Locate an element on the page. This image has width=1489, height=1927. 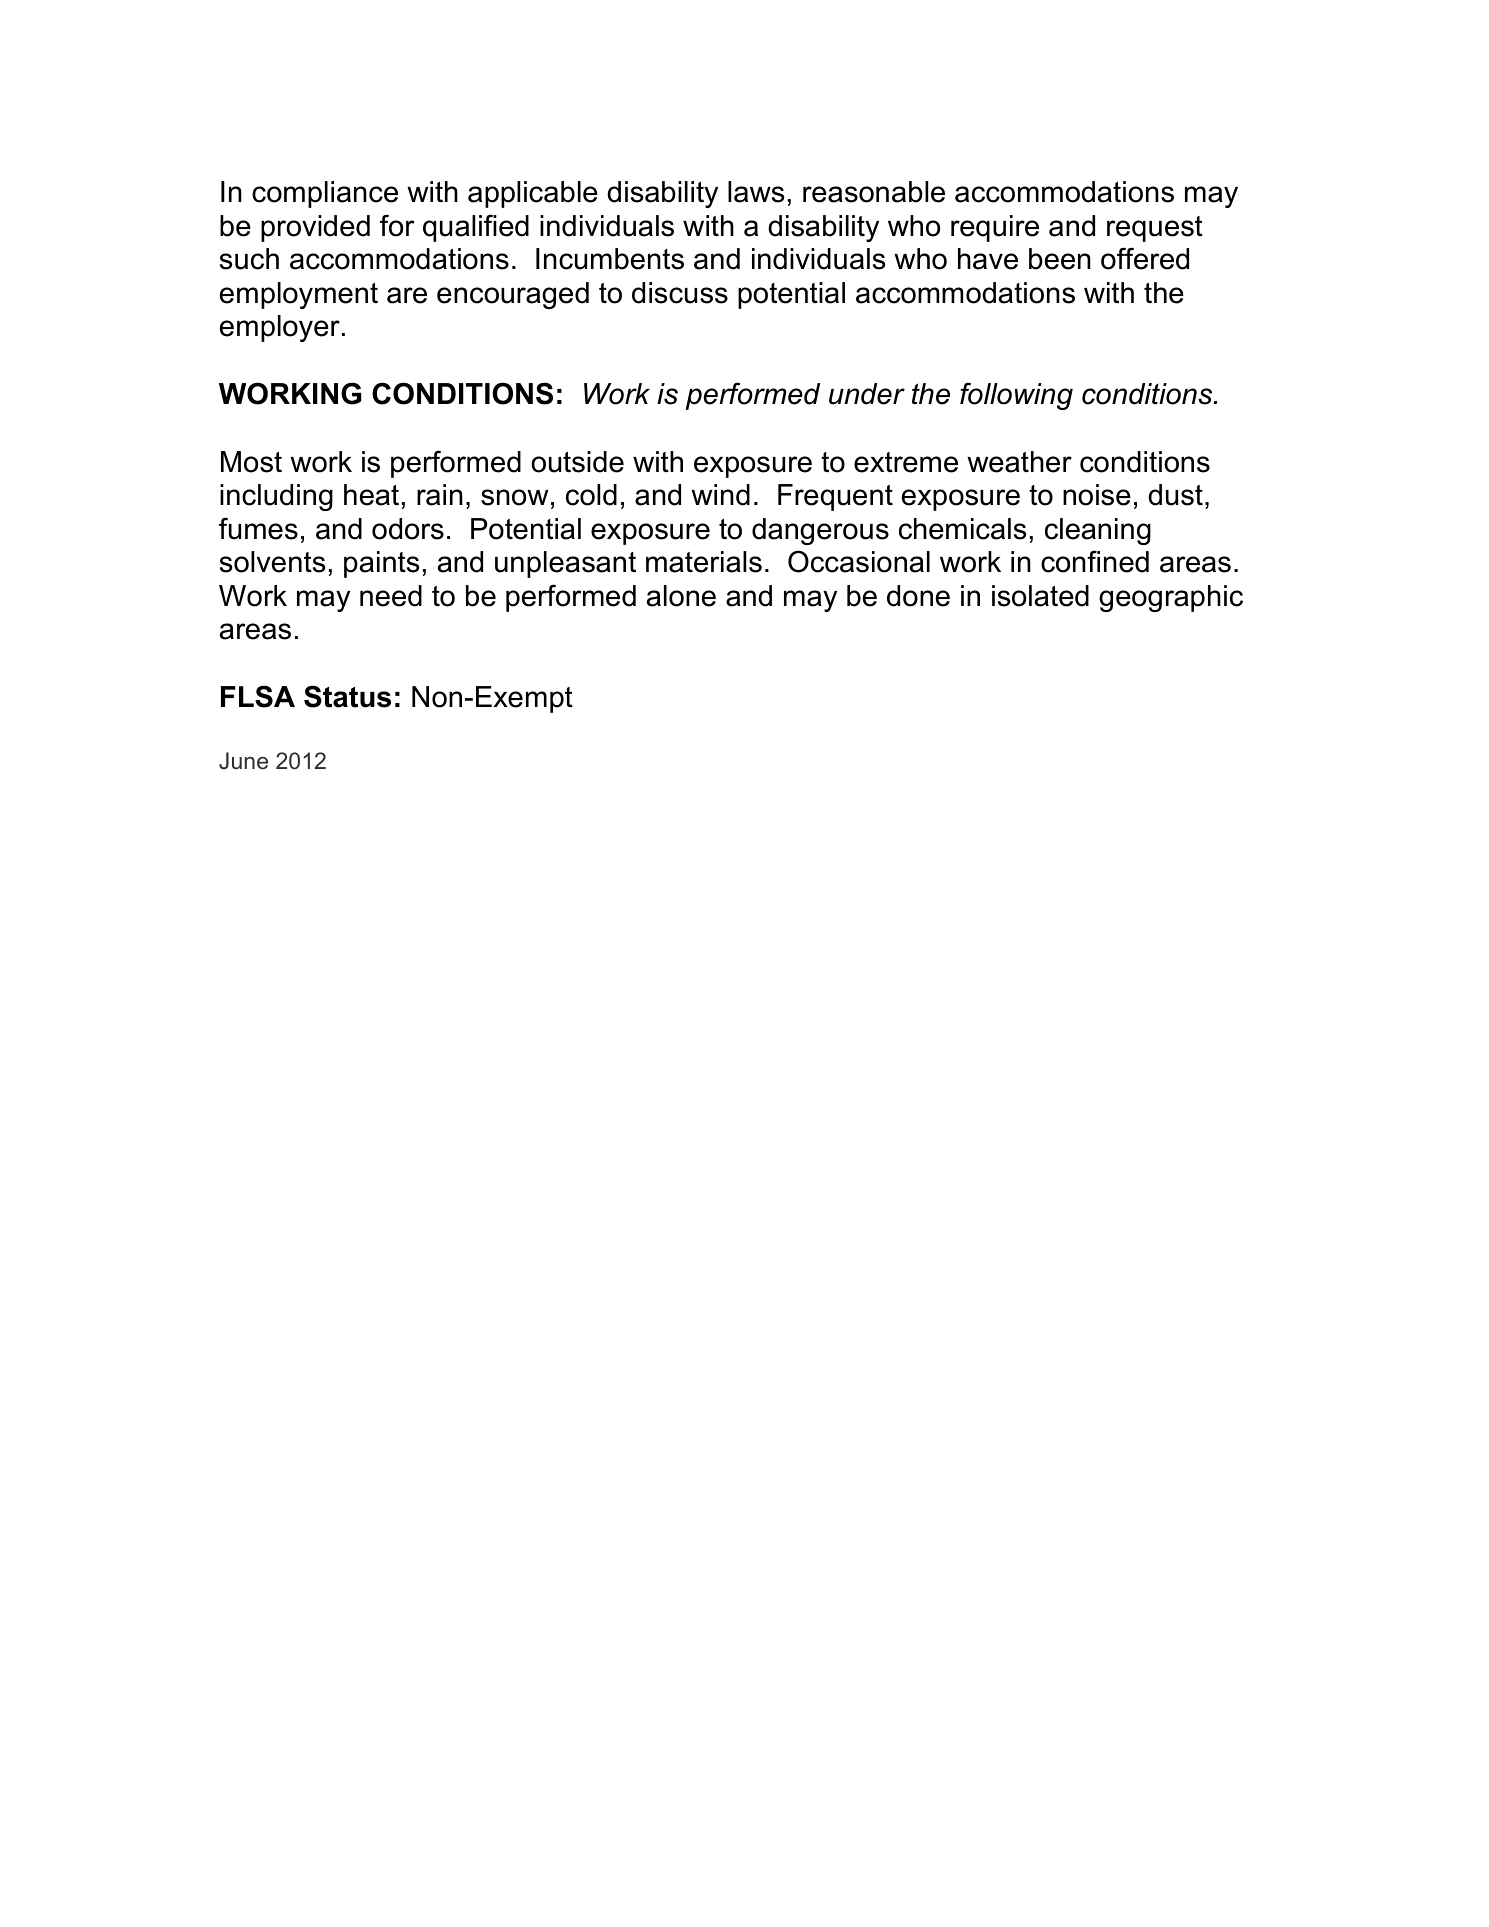
compliance is located at coordinates (325, 194).
